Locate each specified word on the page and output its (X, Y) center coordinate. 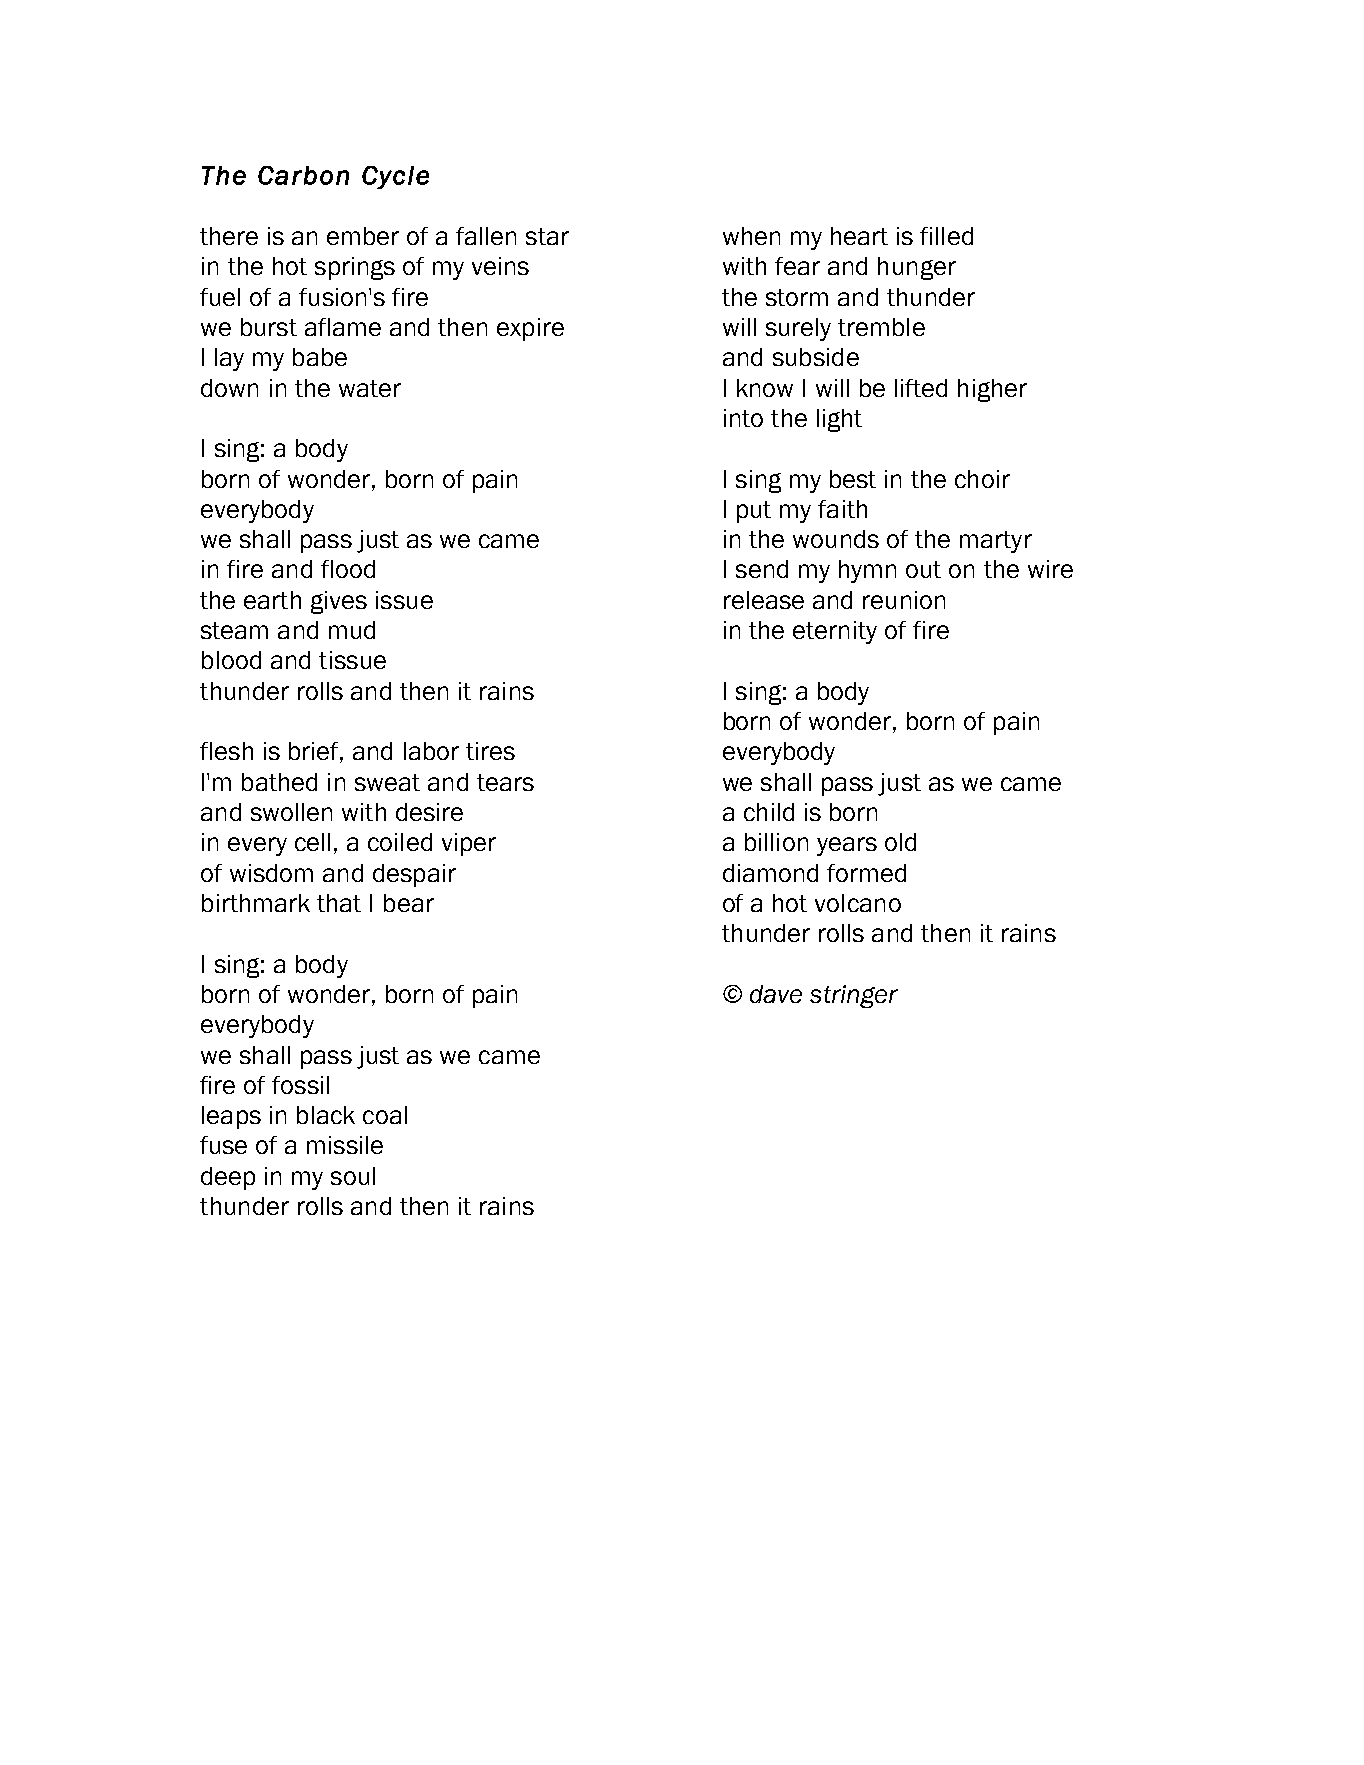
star (547, 236)
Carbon (303, 175)
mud (352, 630)
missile (345, 1145)
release (764, 600)
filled (946, 236)
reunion (904, 600)
